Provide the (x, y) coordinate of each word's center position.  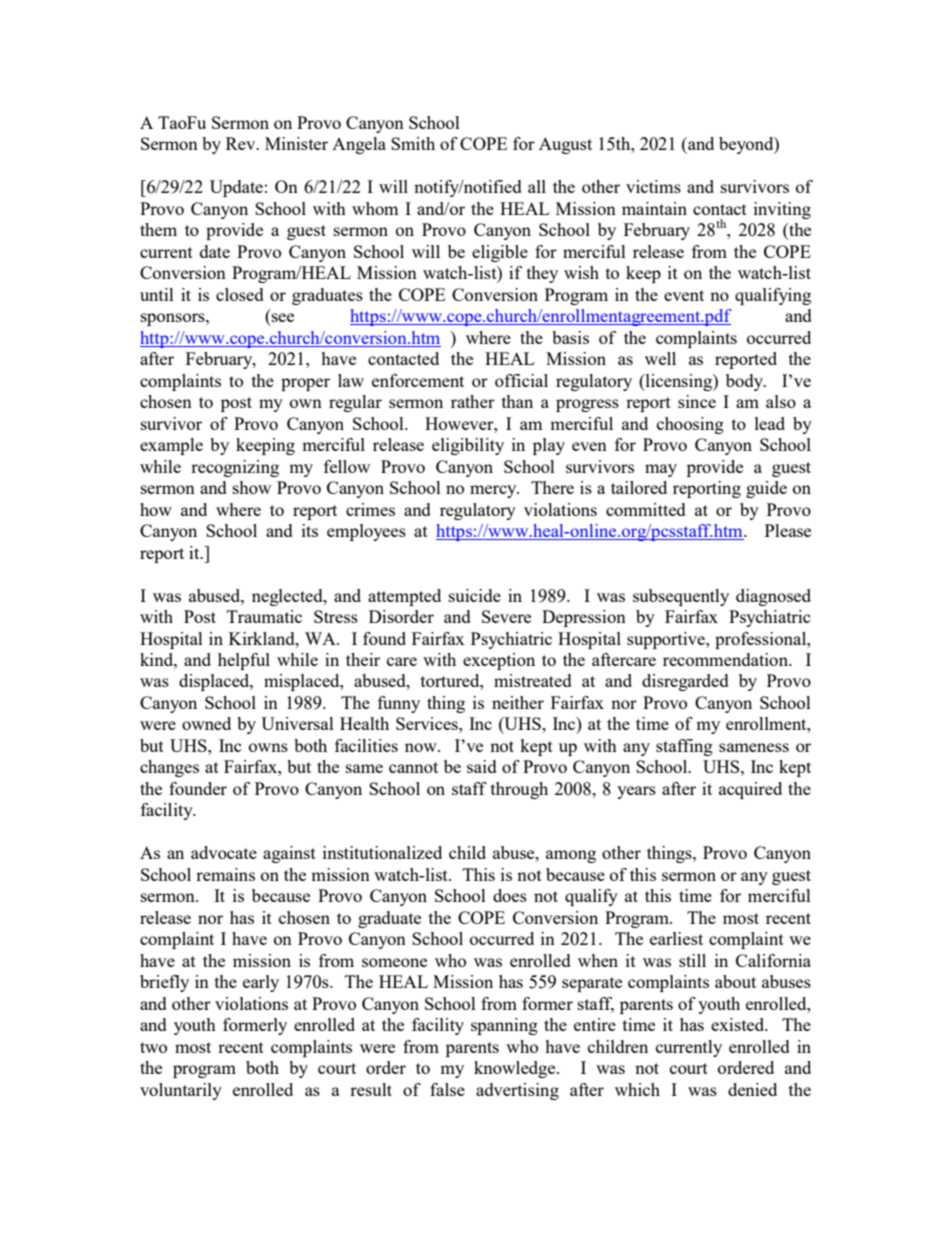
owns (268, 747)
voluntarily (181, 1091)
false (447, 1089)
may (661, 470)
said (482, 766)
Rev (242, 143)
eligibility (468, 446)
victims (653, 186)
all (537, 186)
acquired (750, 790)
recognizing (235, 468)
